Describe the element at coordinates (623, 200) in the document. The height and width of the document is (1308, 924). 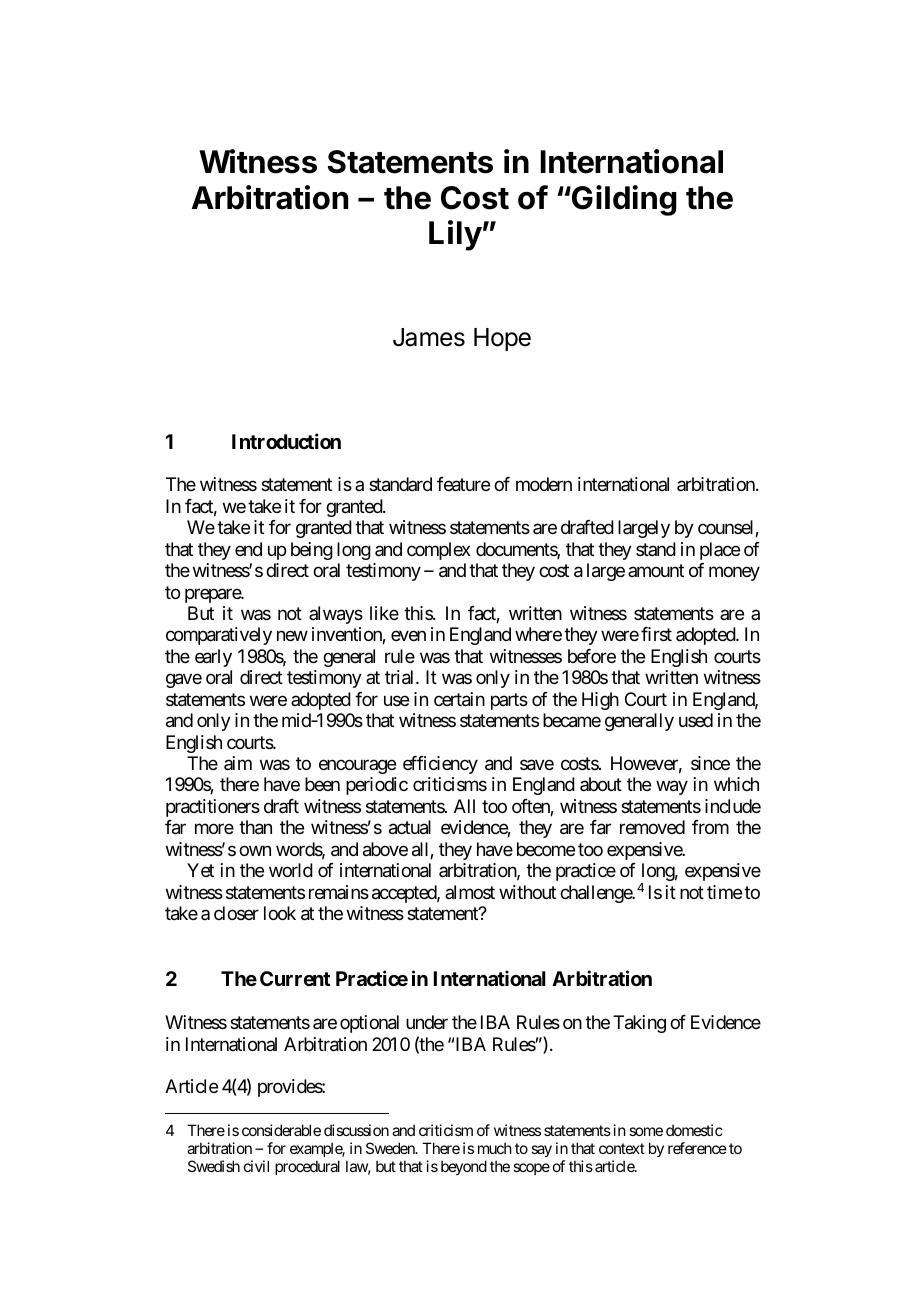
I see `Gilding` at that location.
